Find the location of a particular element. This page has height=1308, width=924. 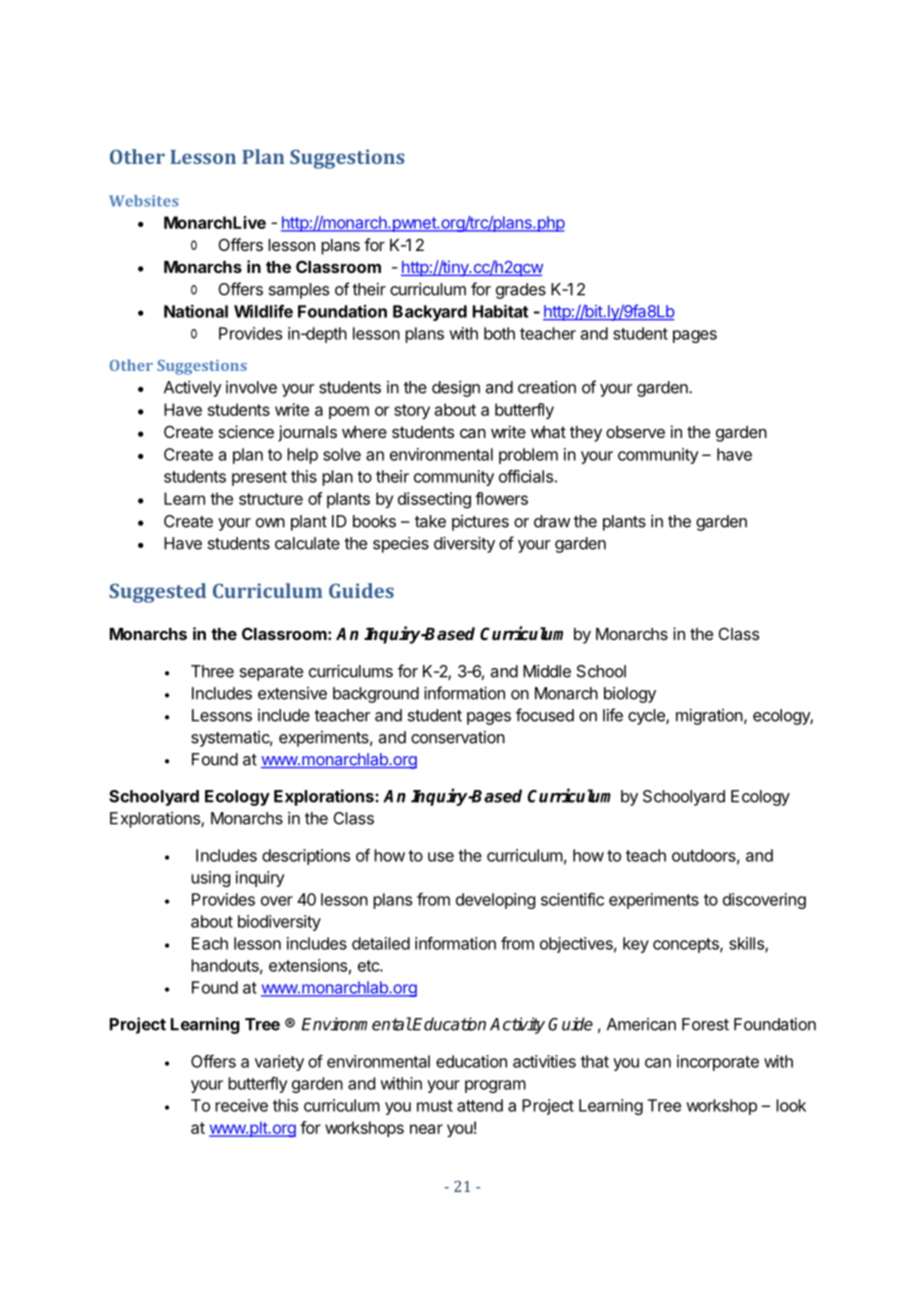

Habitat is located at coordinates (500, 311).
